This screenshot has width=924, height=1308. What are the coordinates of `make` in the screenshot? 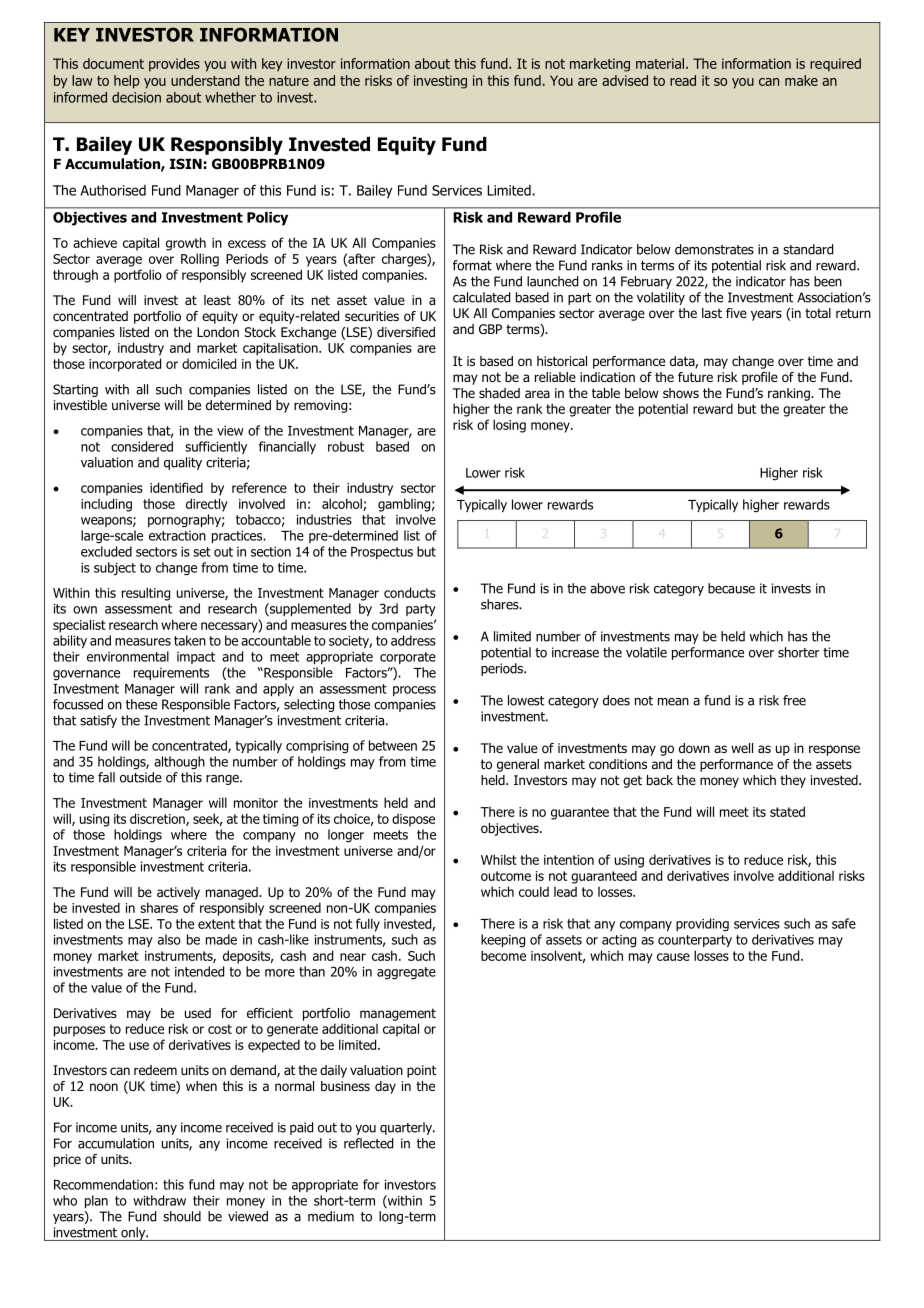 It's located at (801, 80).
